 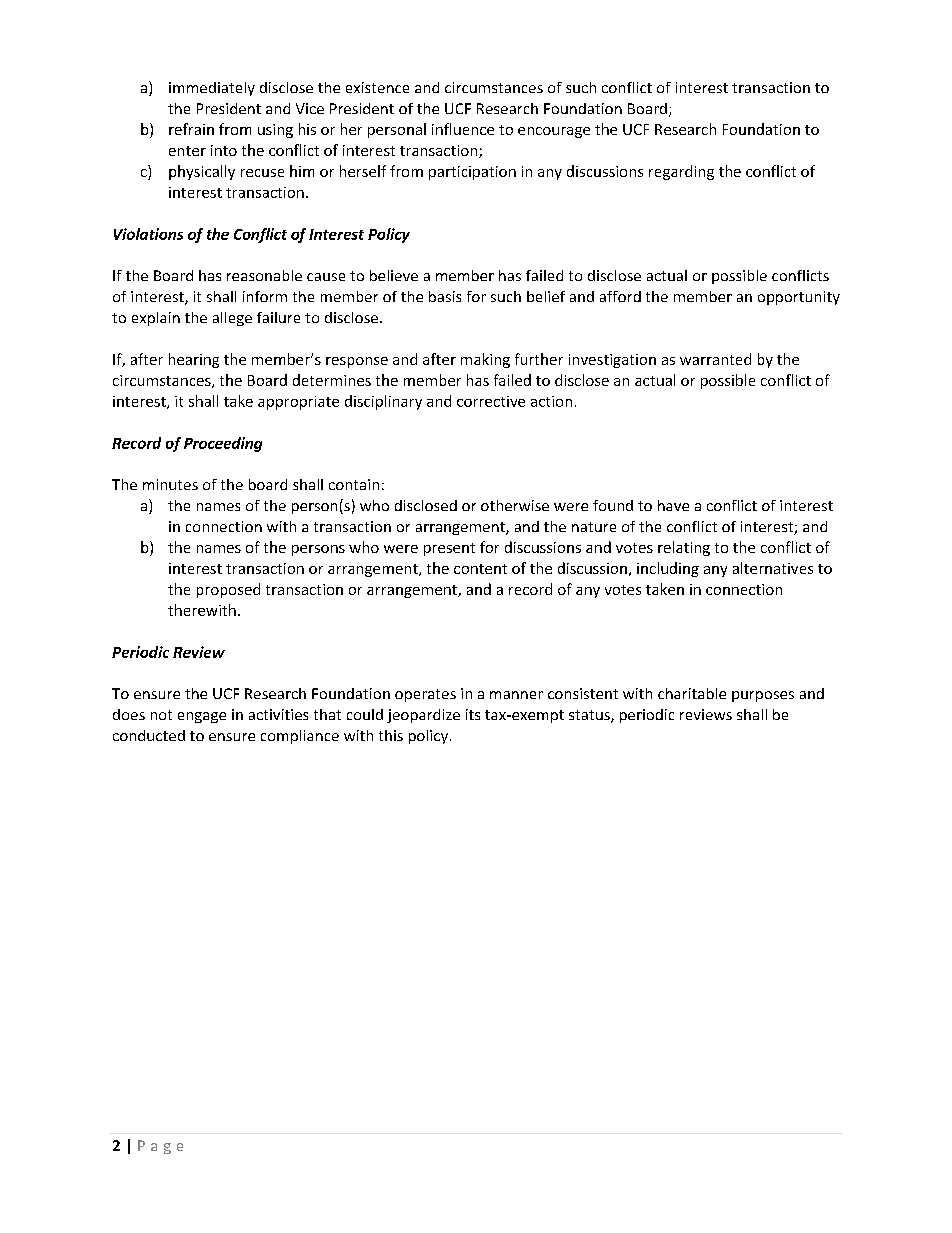 I want to click on have, so click(x=673, y=505).
